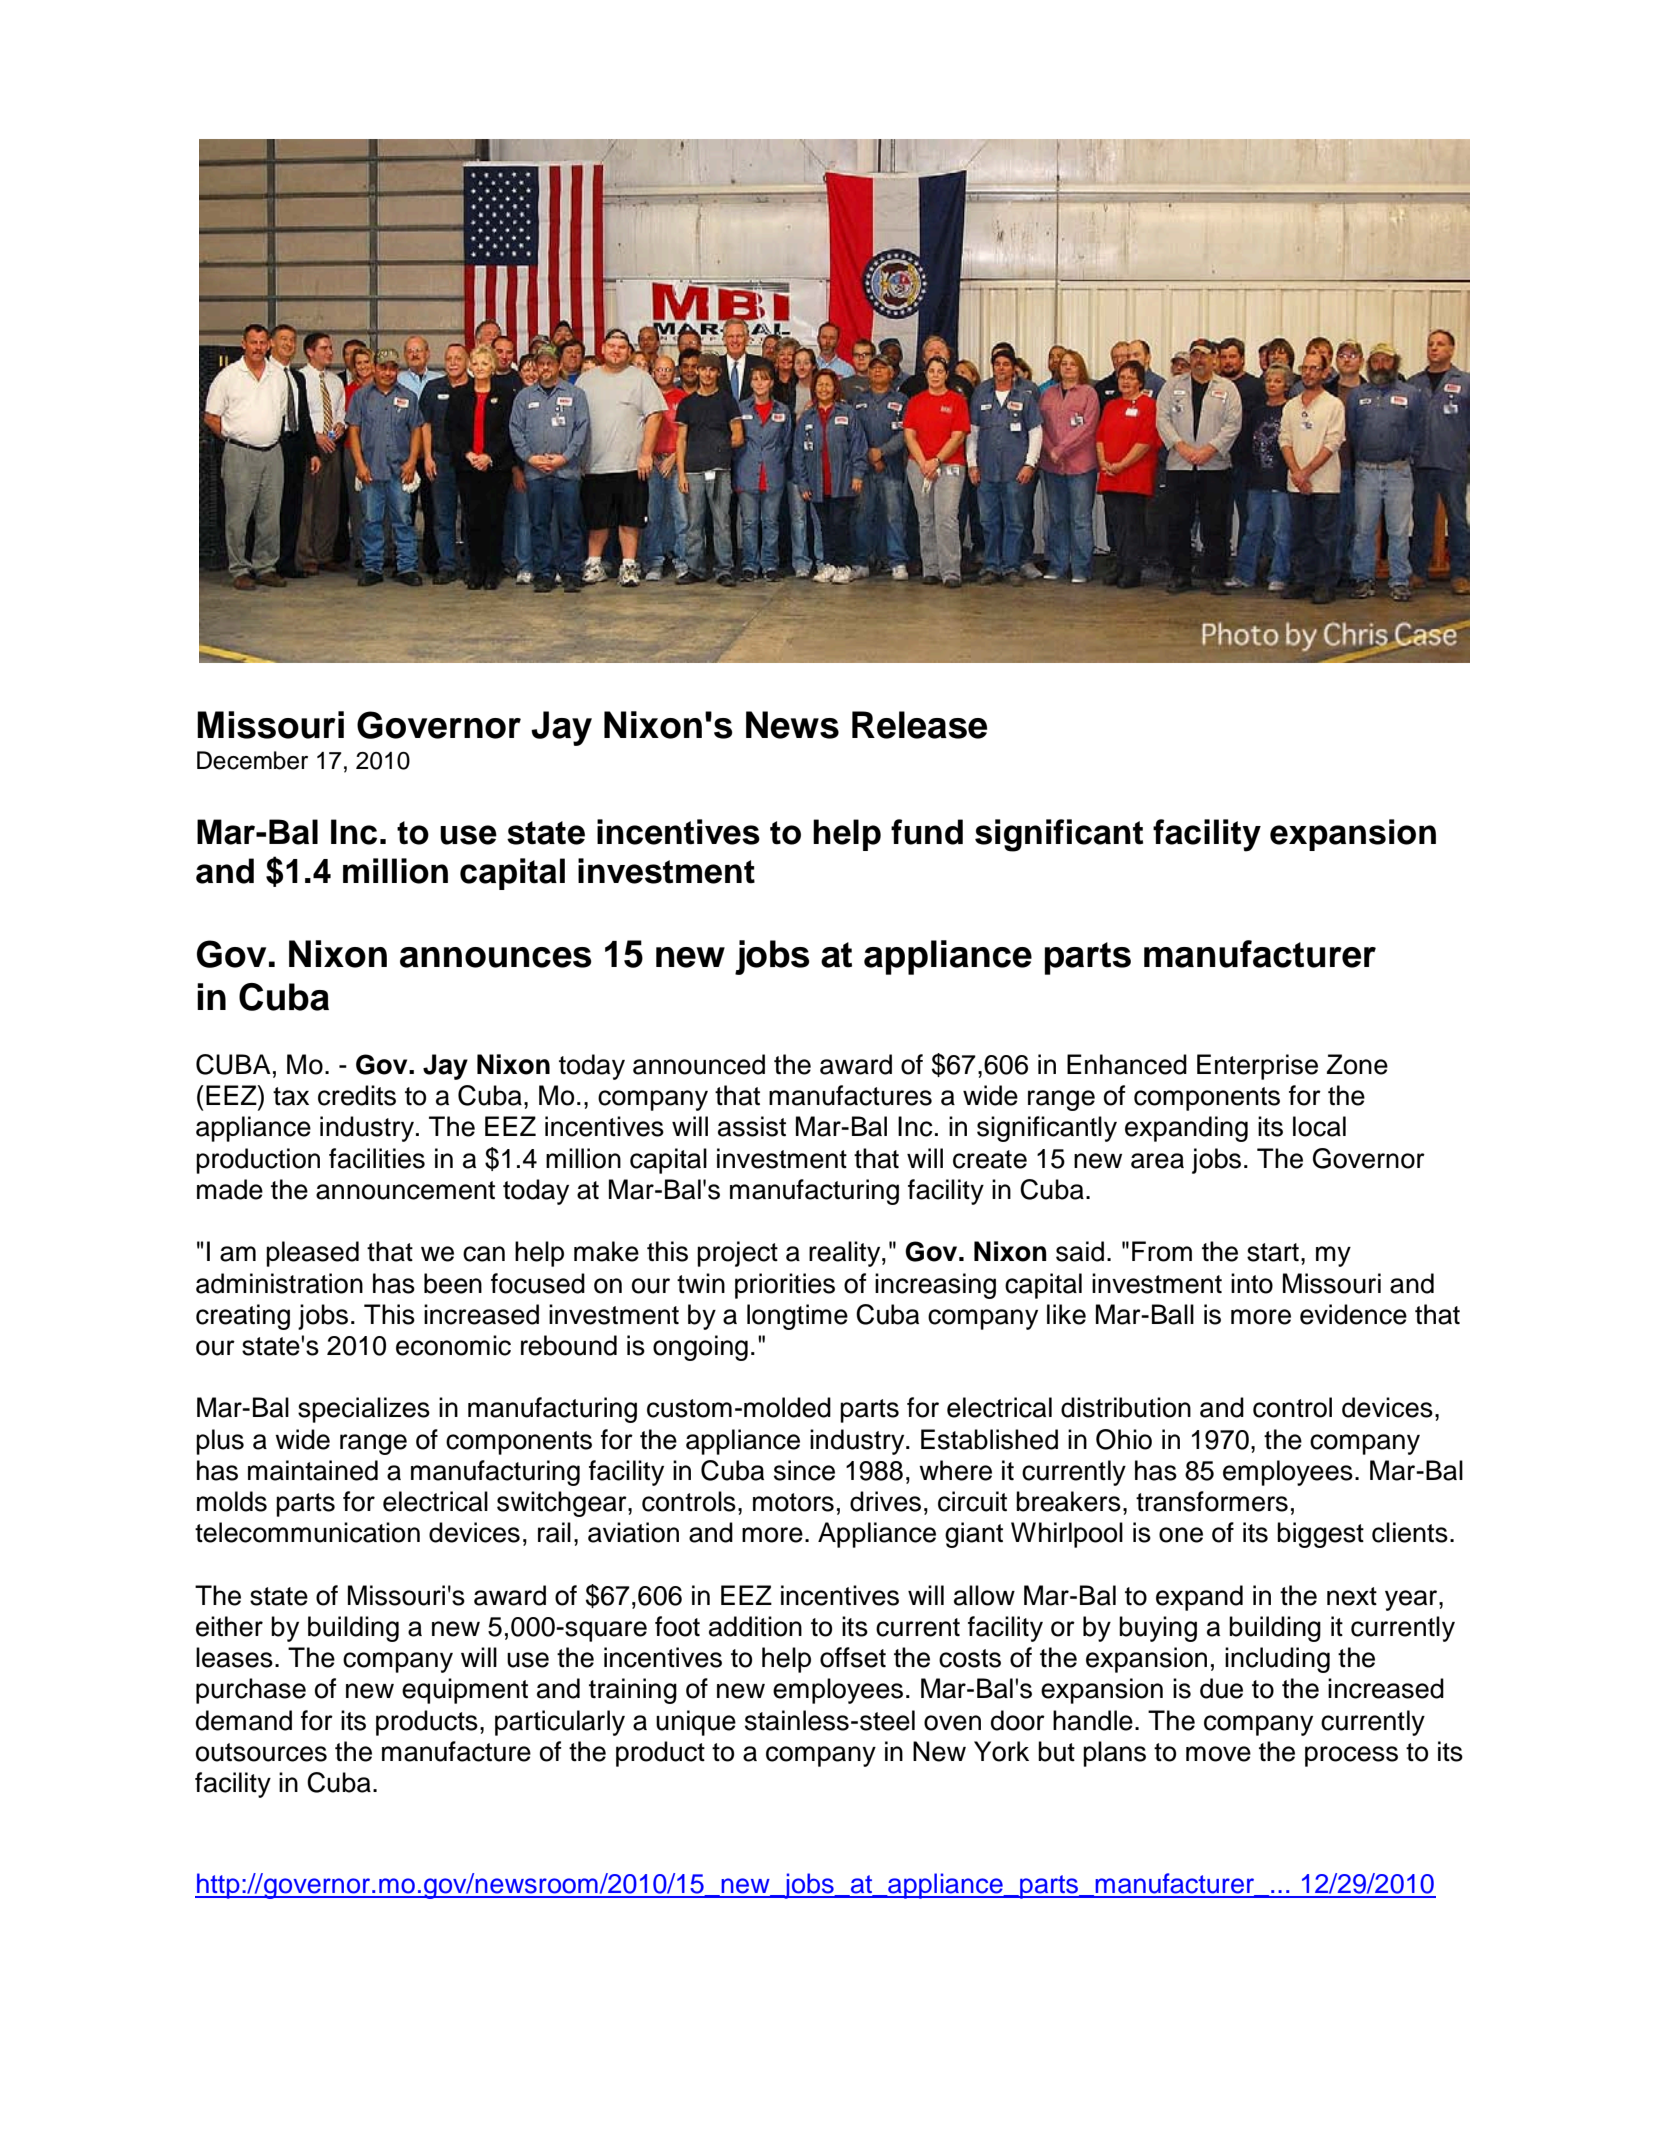  Describe the element at coordinates (919, 725) in the page. I see `Release` at that location.
